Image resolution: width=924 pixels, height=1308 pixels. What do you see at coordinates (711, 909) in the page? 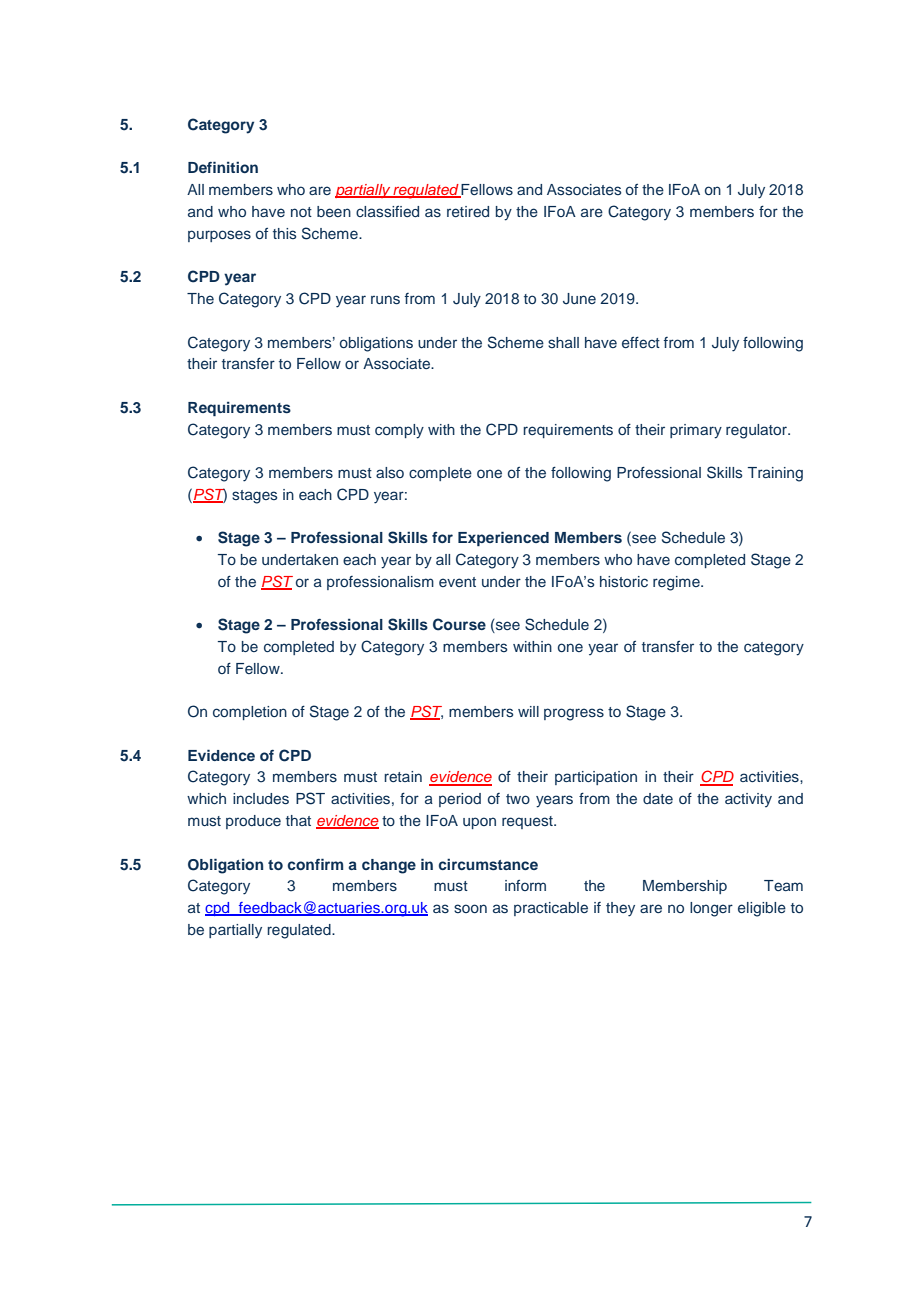
I see `longer` at bounding box center [711, 909].
